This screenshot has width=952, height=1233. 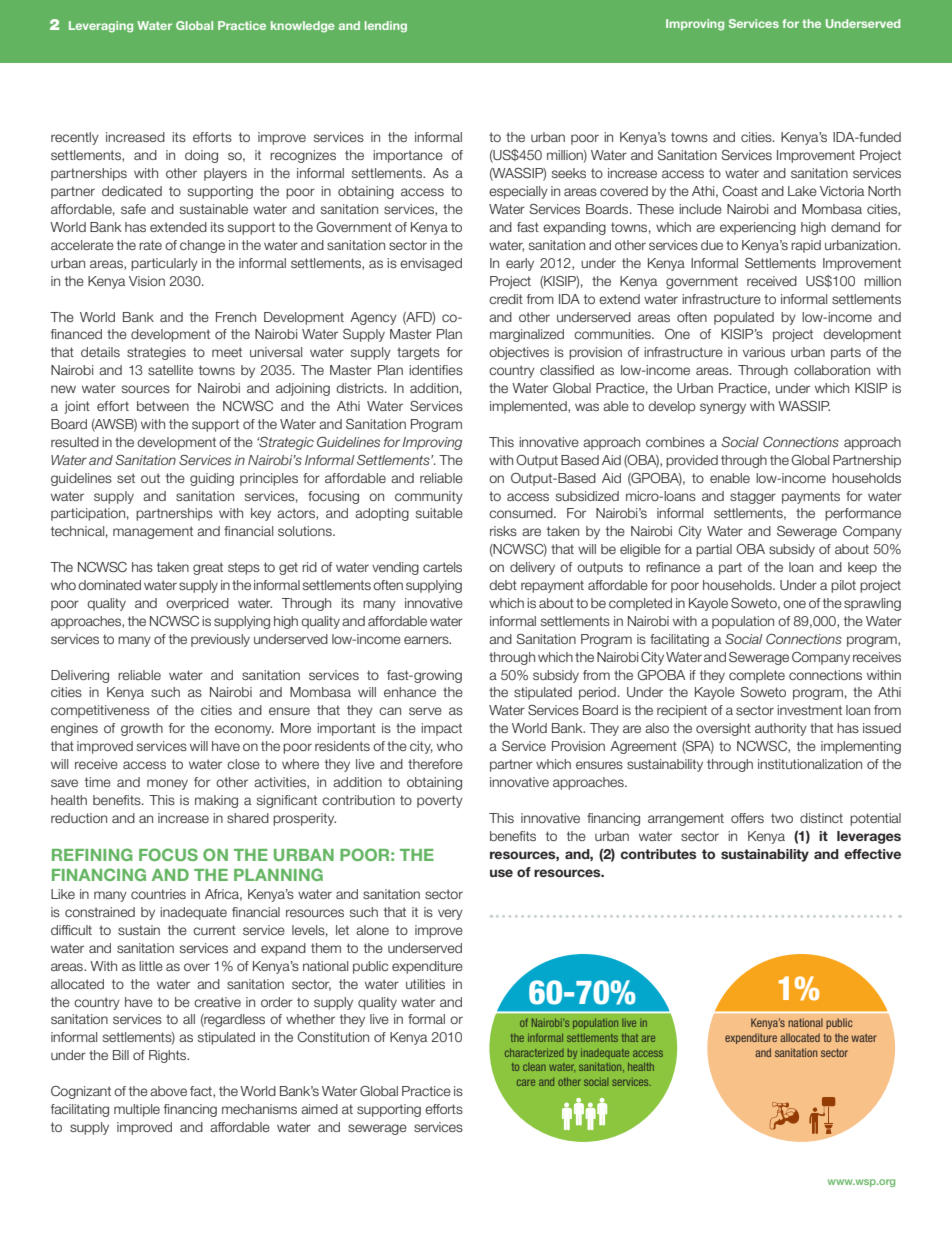 I want to click on Lake, so click(x=802, y=191).
